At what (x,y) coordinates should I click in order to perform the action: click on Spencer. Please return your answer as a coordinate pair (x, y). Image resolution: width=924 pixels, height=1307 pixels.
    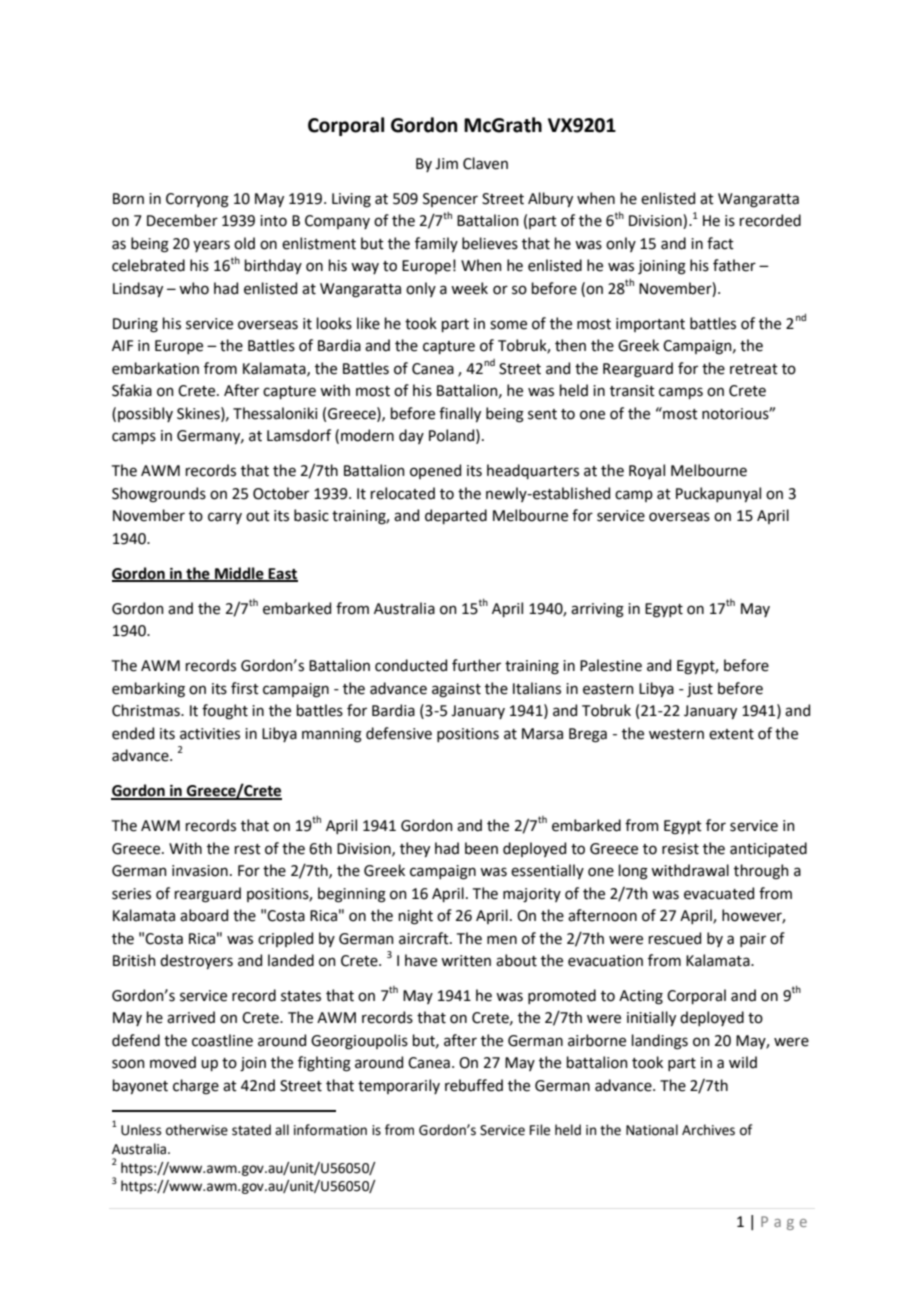
    Looking at the image, I should click on (450, 200).
